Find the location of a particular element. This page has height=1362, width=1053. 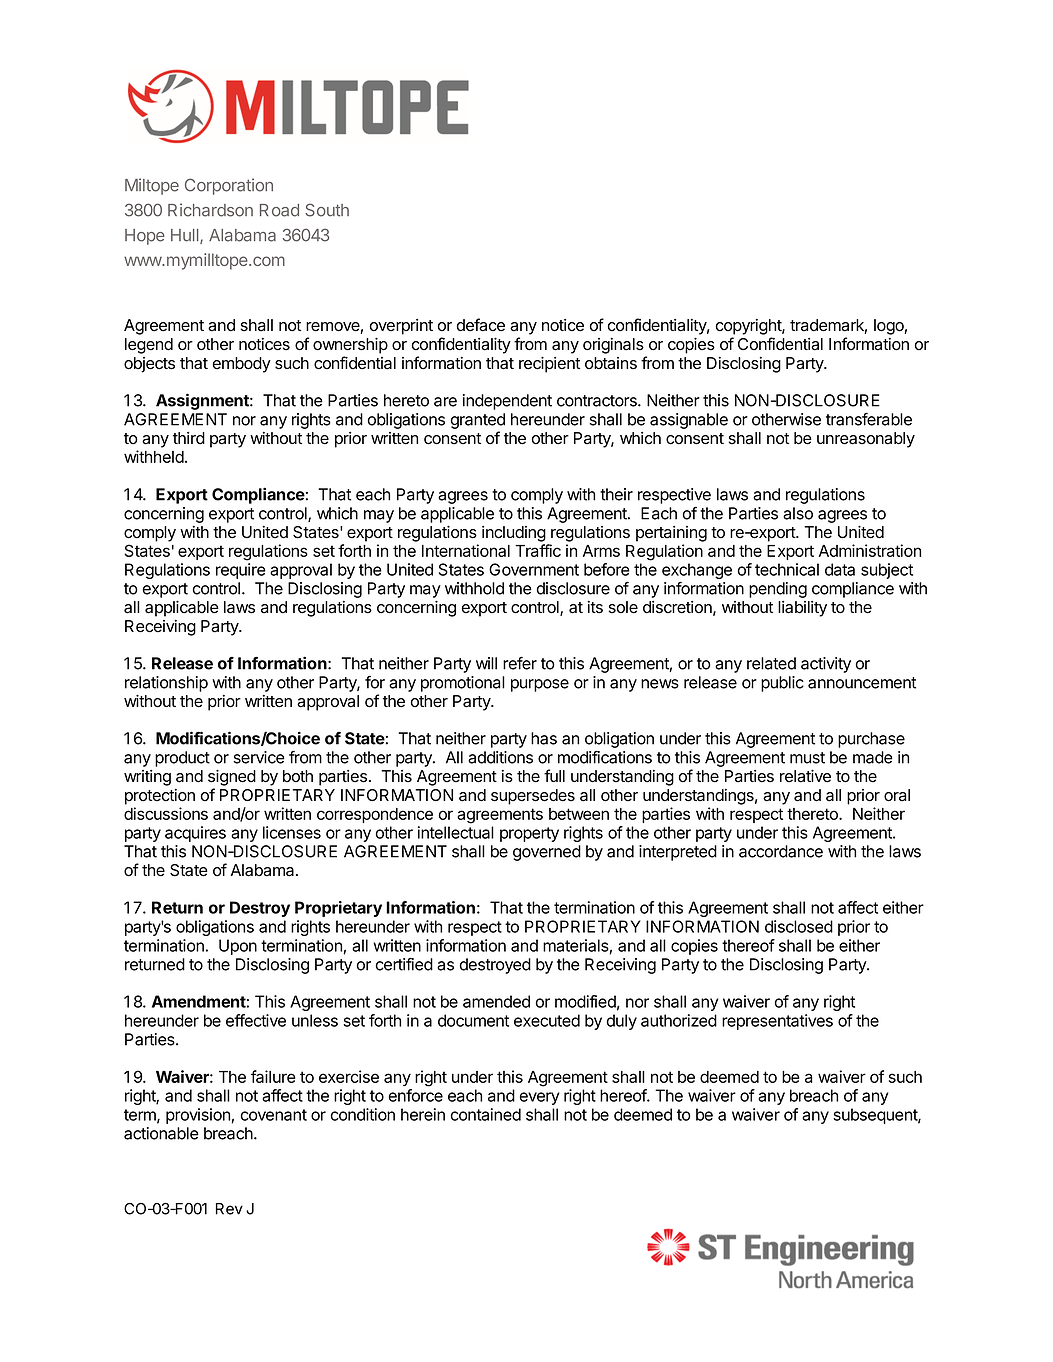

public is located at coordinates (782, 684).
